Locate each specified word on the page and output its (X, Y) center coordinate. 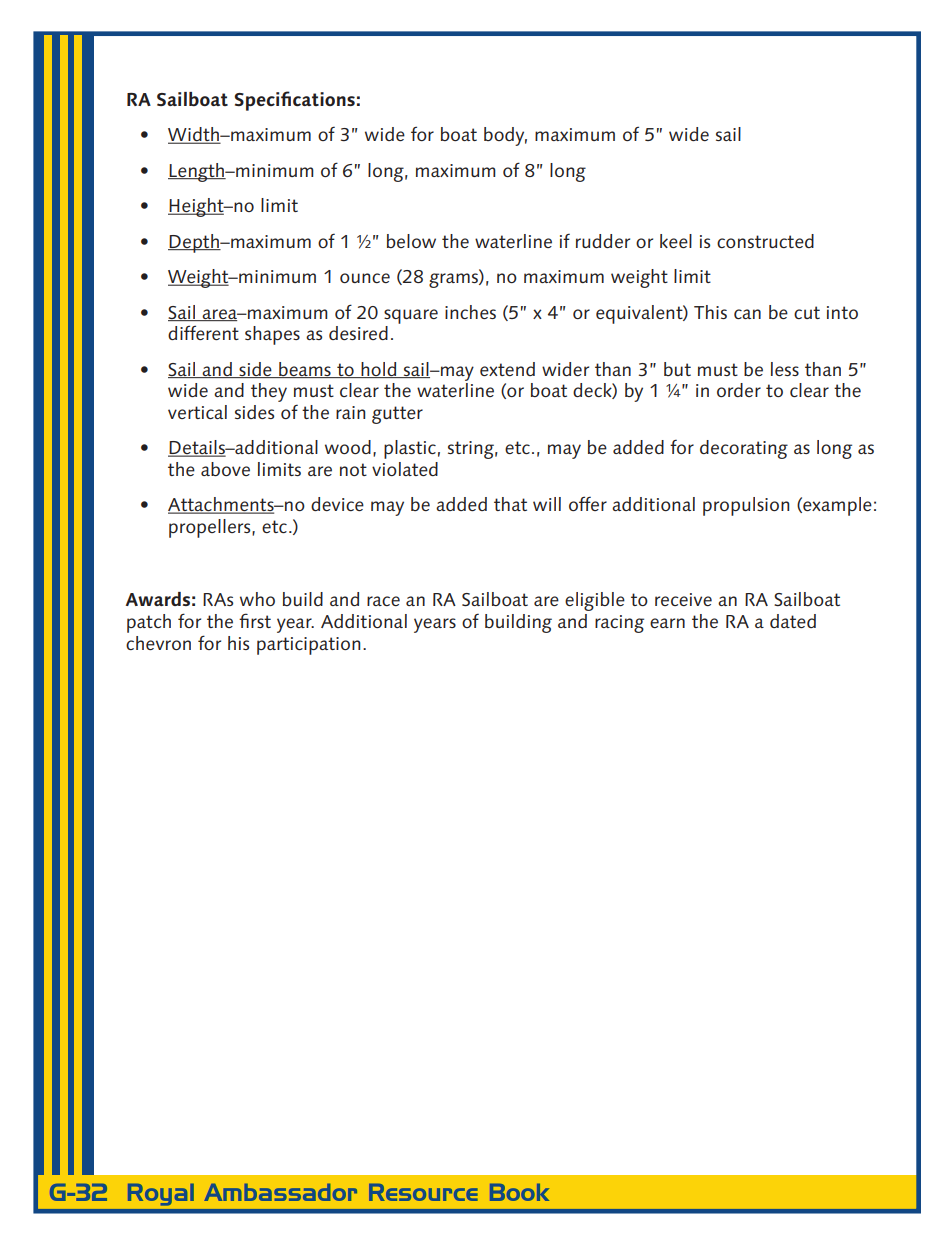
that (510, 504)
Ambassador (280, 1192)
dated (793, 621)
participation (309, 646)
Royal (161, 1195)
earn (667, 623)
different (203, 332)
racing (619, 624)
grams (454, 280)
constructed (765, 241)
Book (519, 1192)
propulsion (746, 506)
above (225, 469)
